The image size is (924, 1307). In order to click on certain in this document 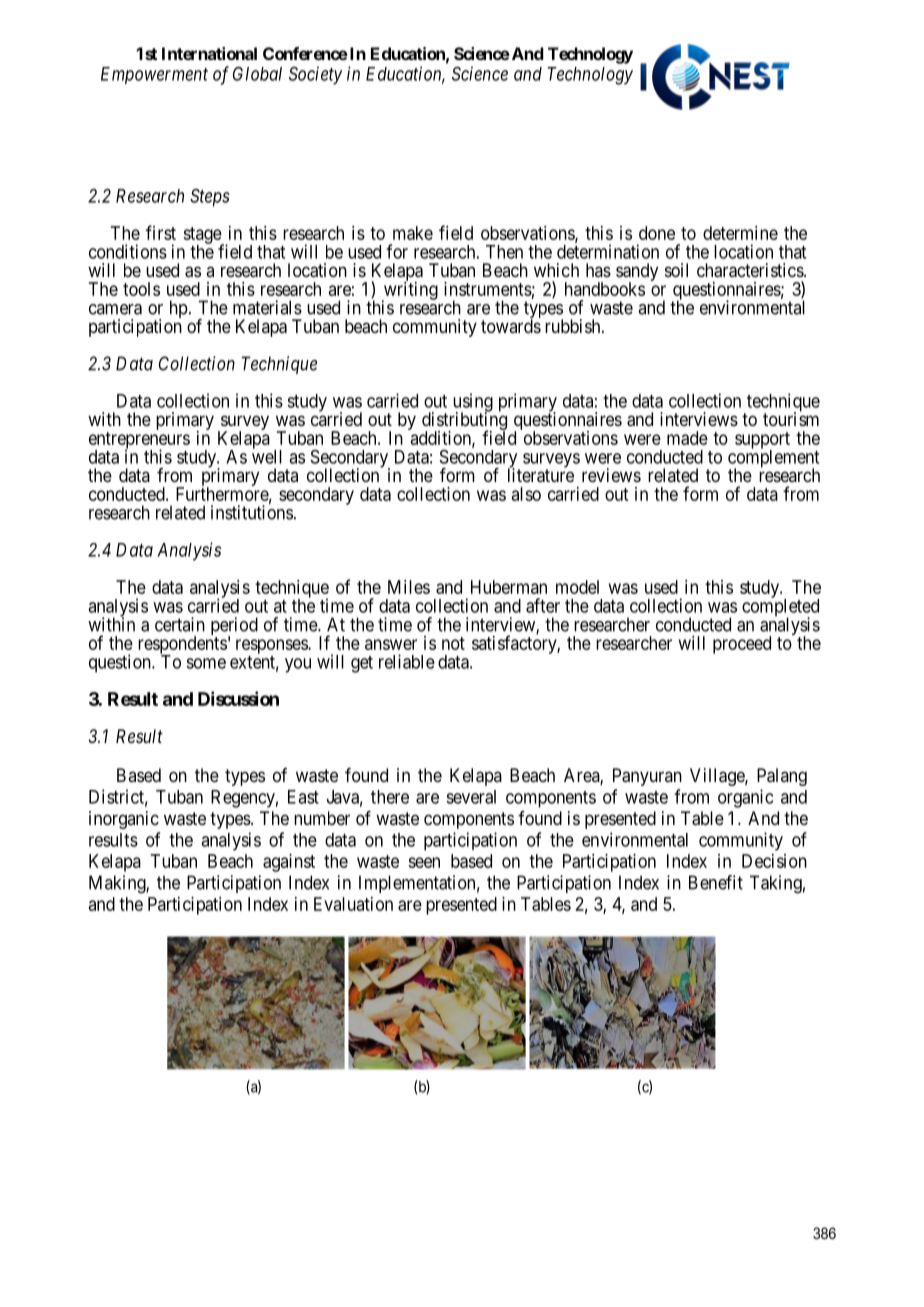, I will do `click(180, 624)`.
